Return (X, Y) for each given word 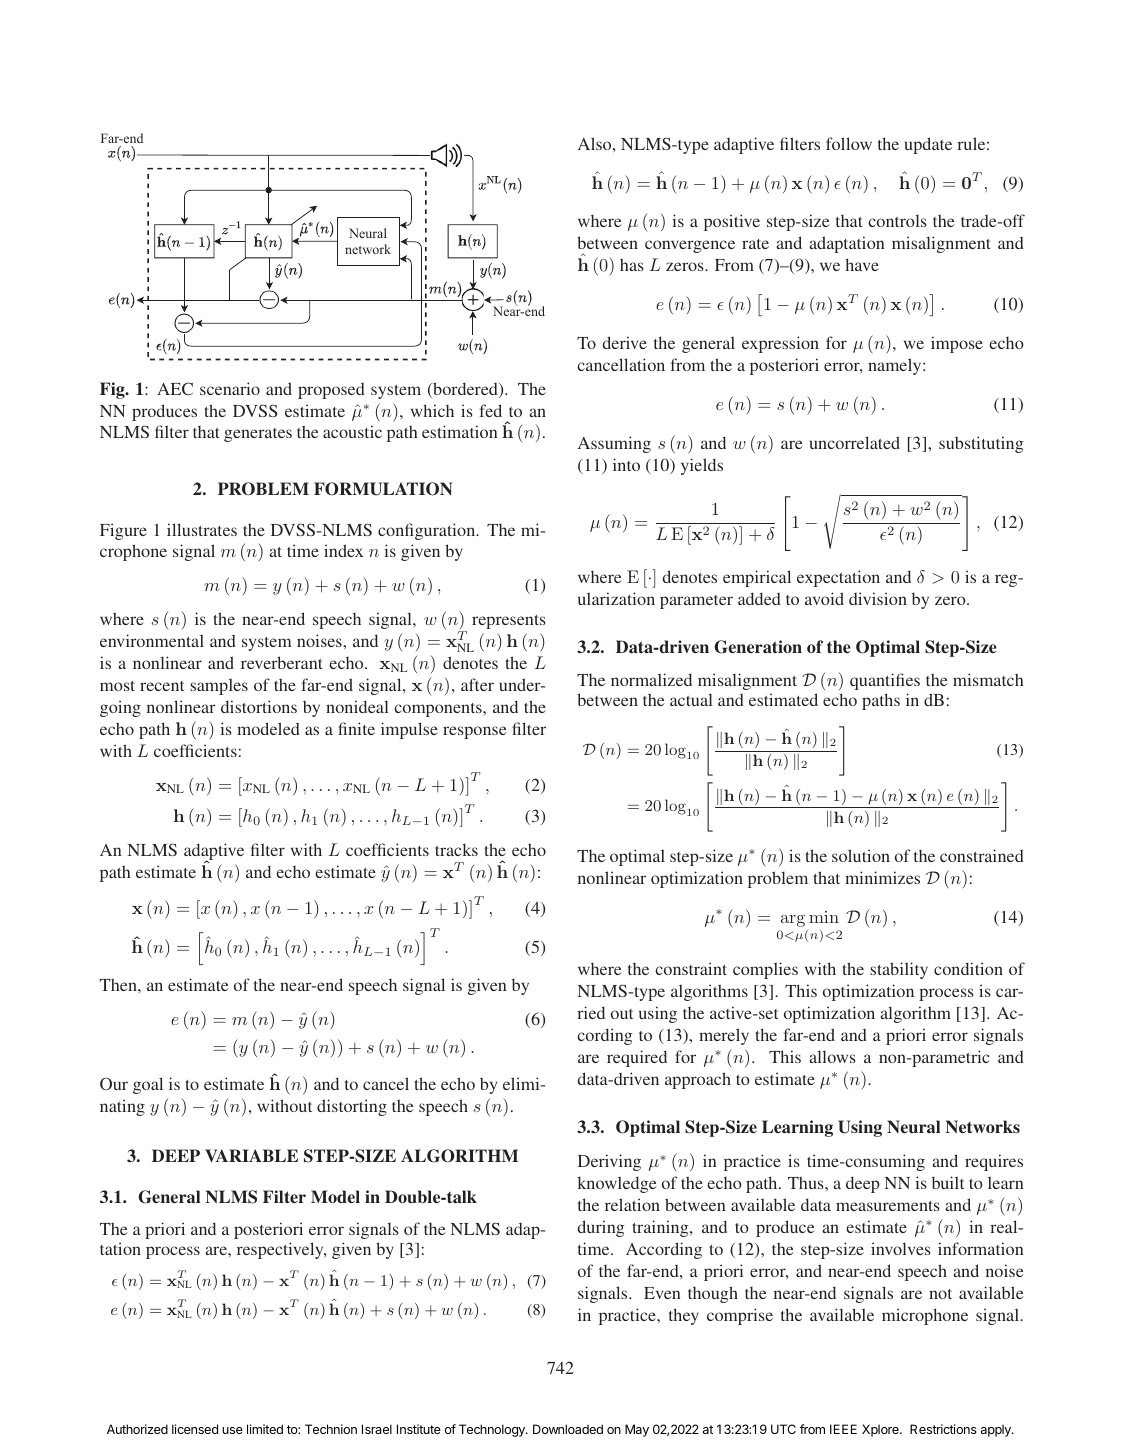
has (632, 264)
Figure (123, 531)
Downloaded (568, 1429)
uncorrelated (855, 442)
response (475, 732)
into (626, 464)
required (637, 1058)
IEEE (843, 1429)
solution (861, 855)
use (232, 1430)
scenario (230, 388)
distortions (259, 706)
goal (148, 1085)
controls (897, 220)
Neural (913, 1126)
